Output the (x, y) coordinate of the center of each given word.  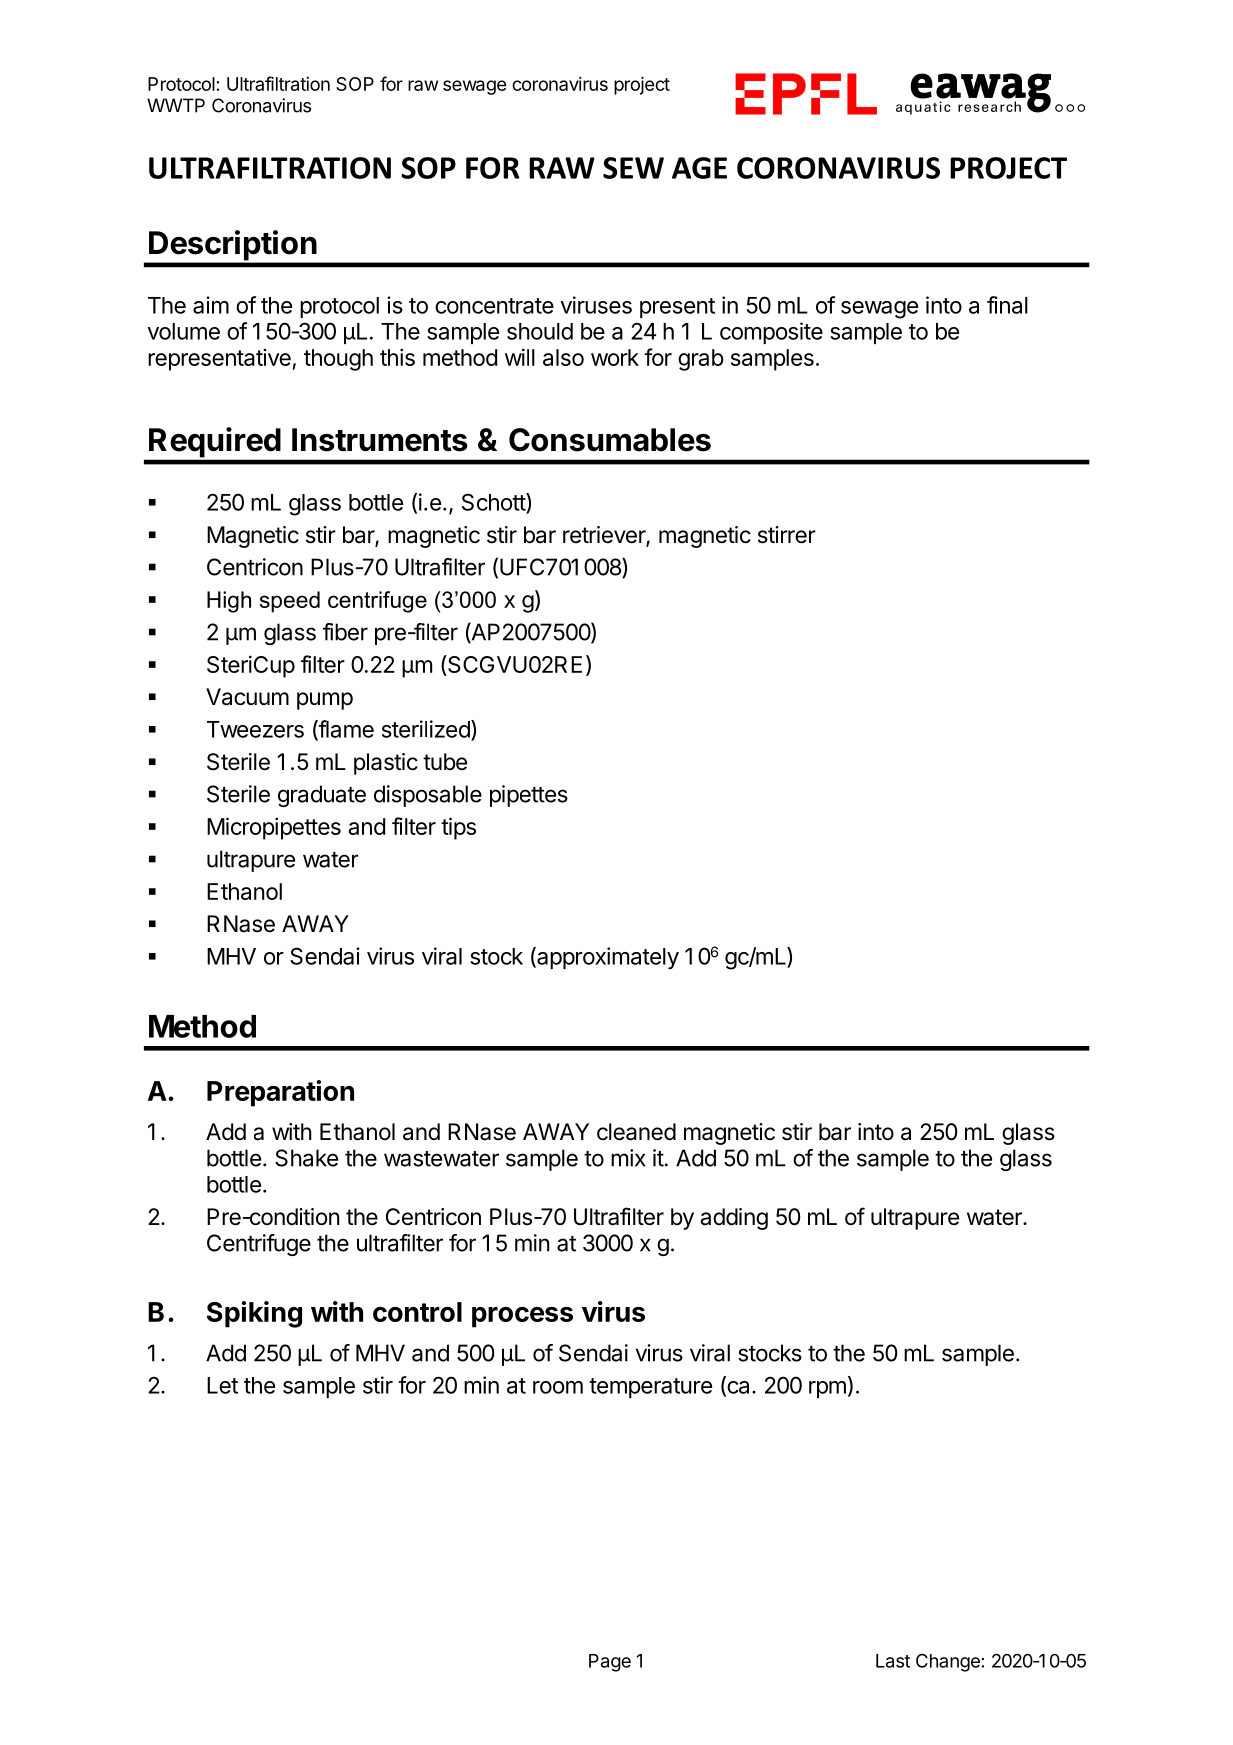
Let (222, 1385)
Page (610, 1663)
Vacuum (247, 697)
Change (948, 1663)
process (522, 1317)
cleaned (636, 1132)
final (1007, 305)
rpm (827, 1389)
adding (734, 1219)
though (338, 360)
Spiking (254, 1314)
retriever (605, 536)
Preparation (280, 1093)
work (615, 357)
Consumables (610, 440)
